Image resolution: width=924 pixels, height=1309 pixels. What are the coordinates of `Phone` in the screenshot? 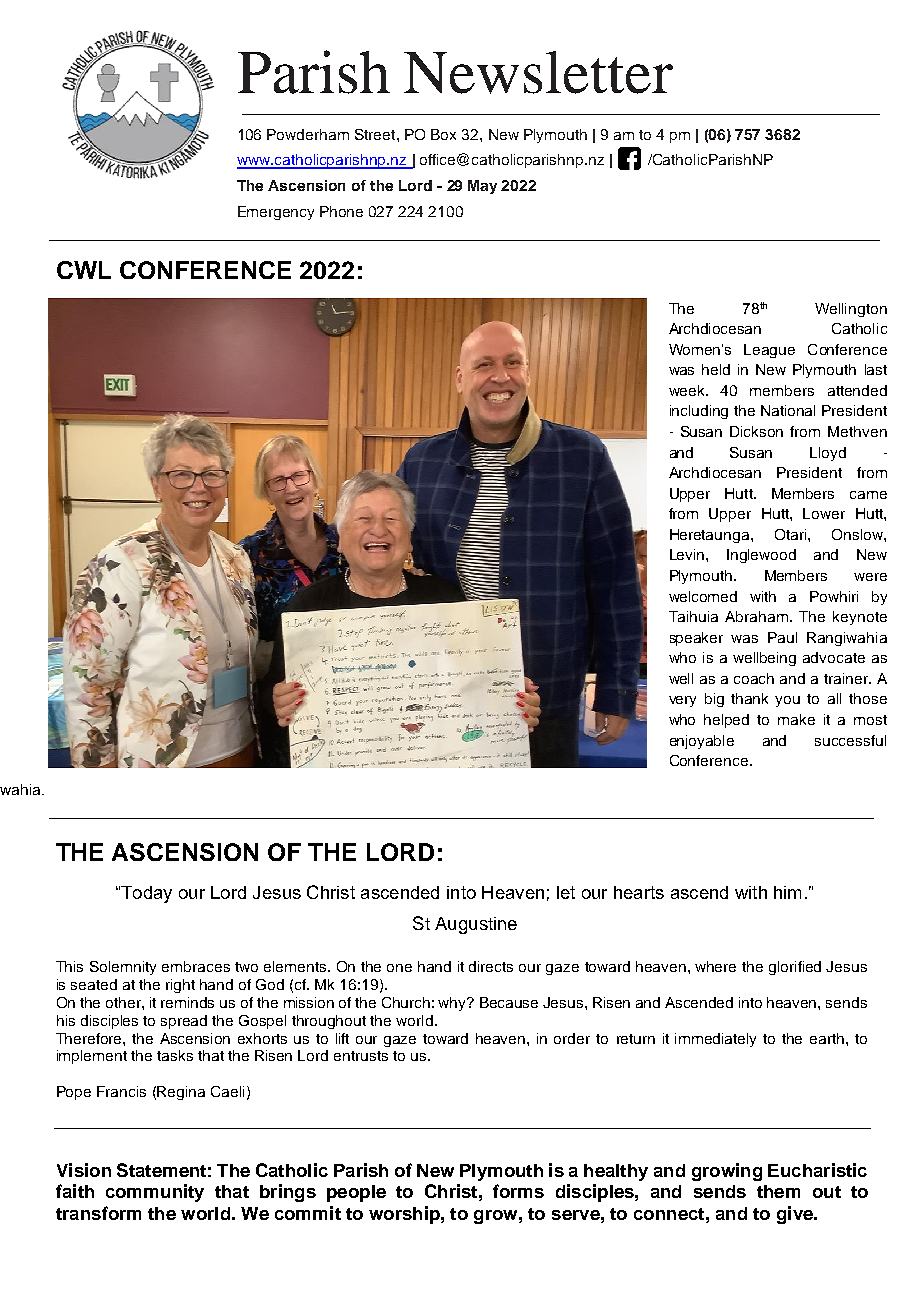 It's located at (341, 211).
